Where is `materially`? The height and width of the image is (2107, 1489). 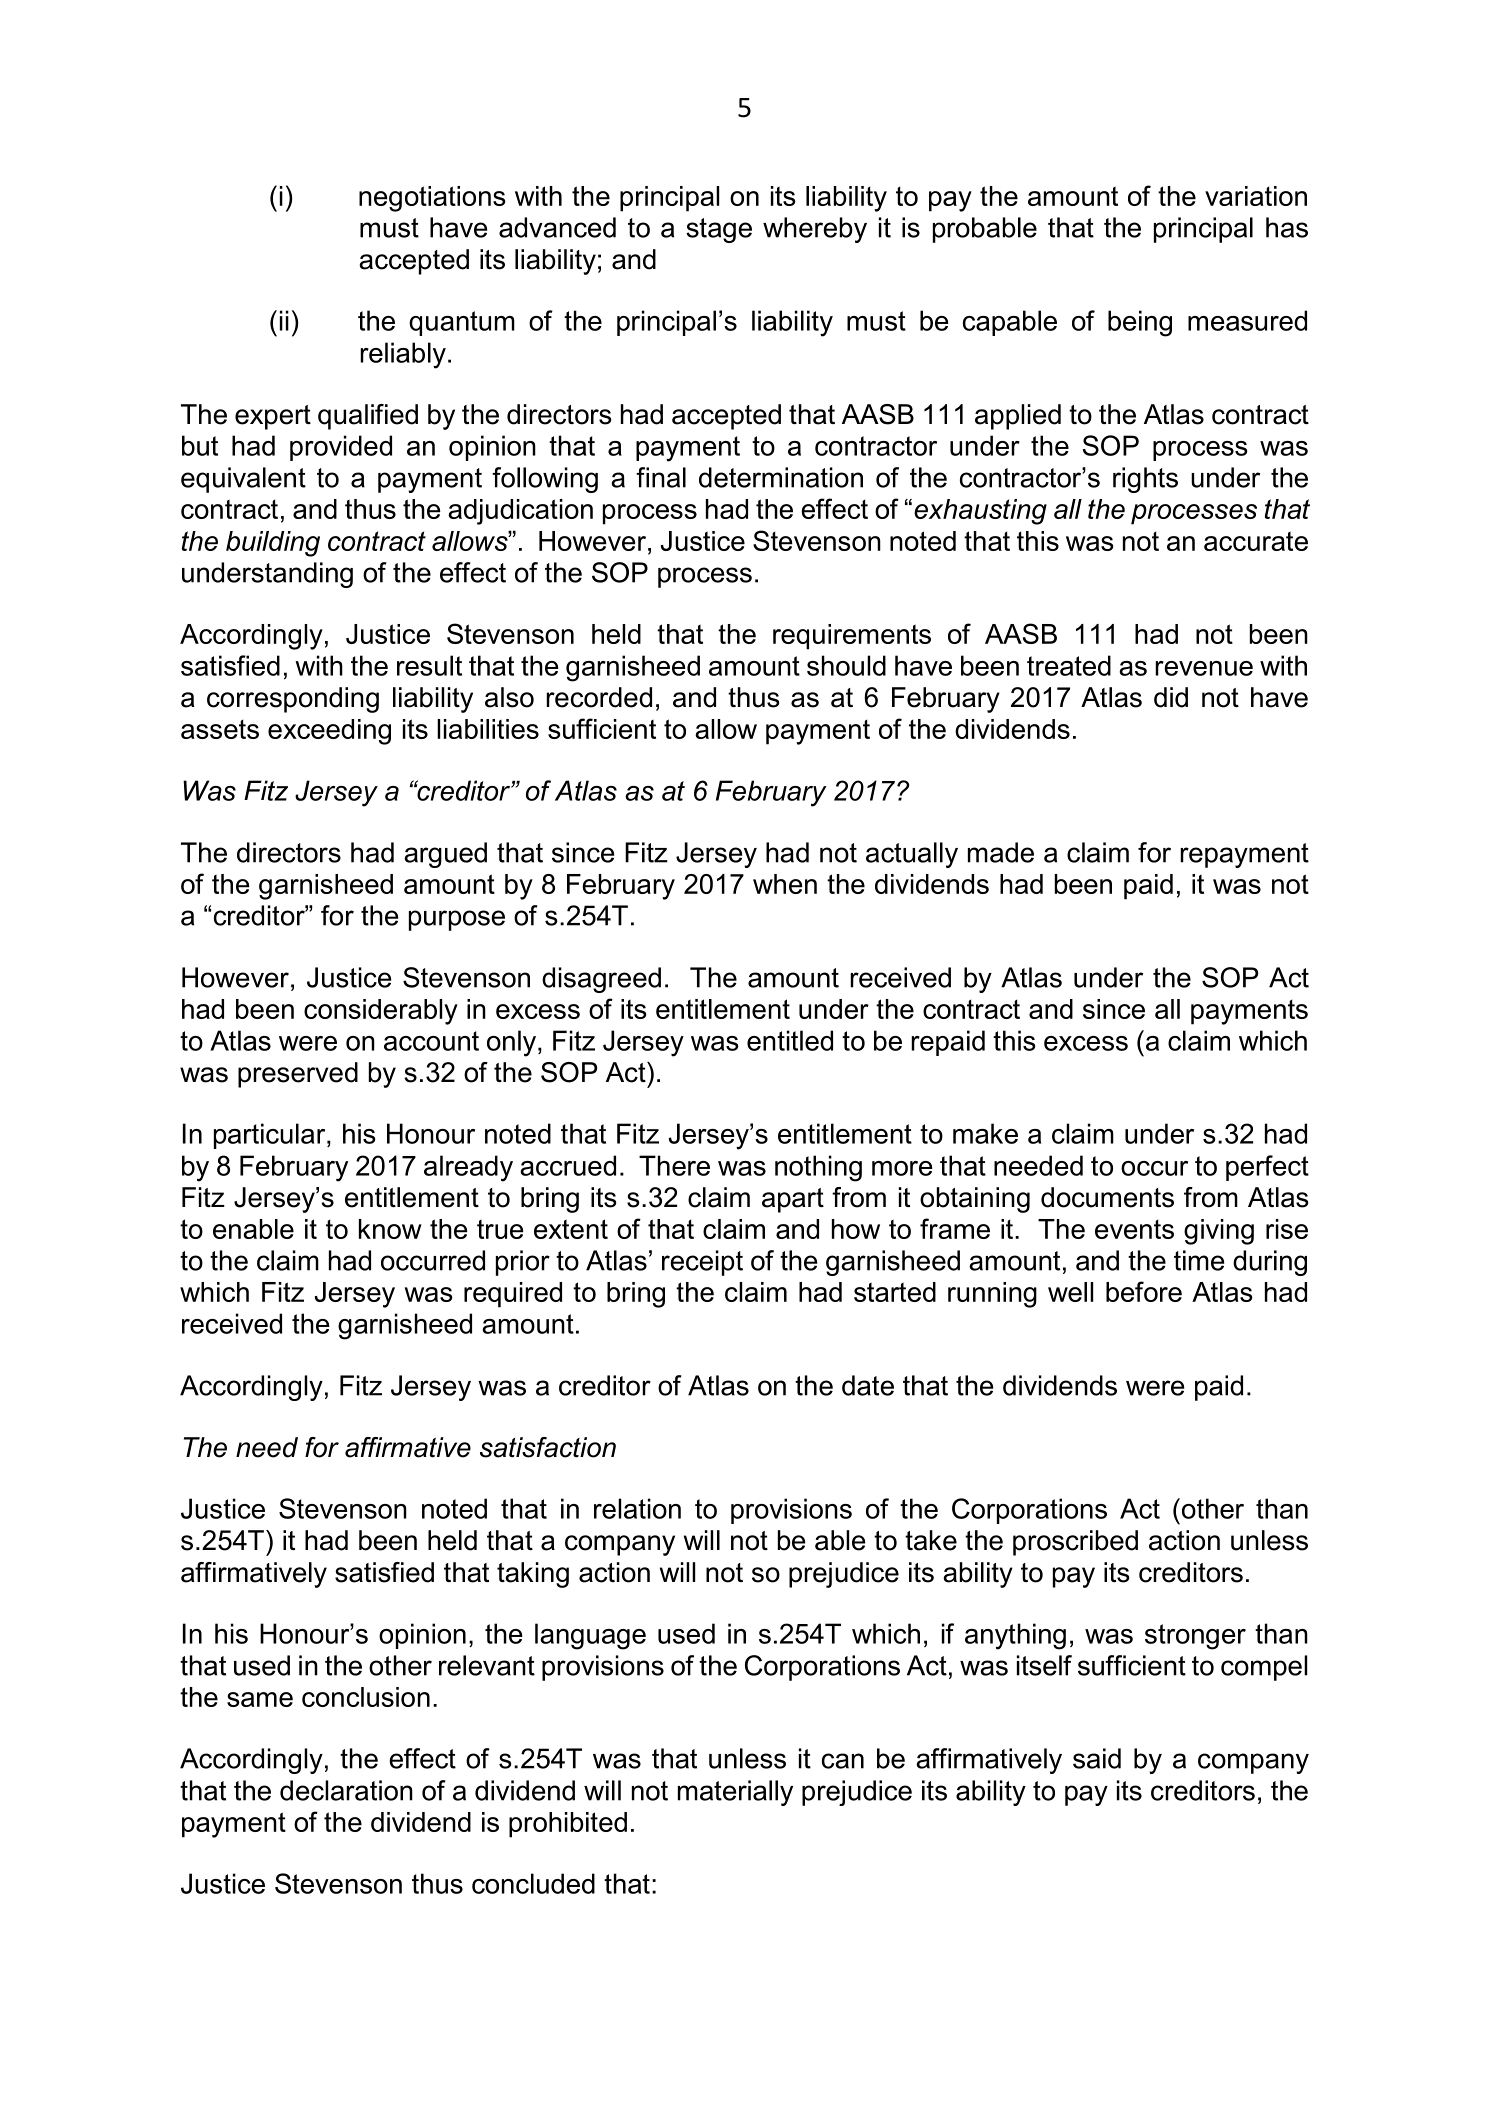 materially is located at coordinates (735, 1793).
